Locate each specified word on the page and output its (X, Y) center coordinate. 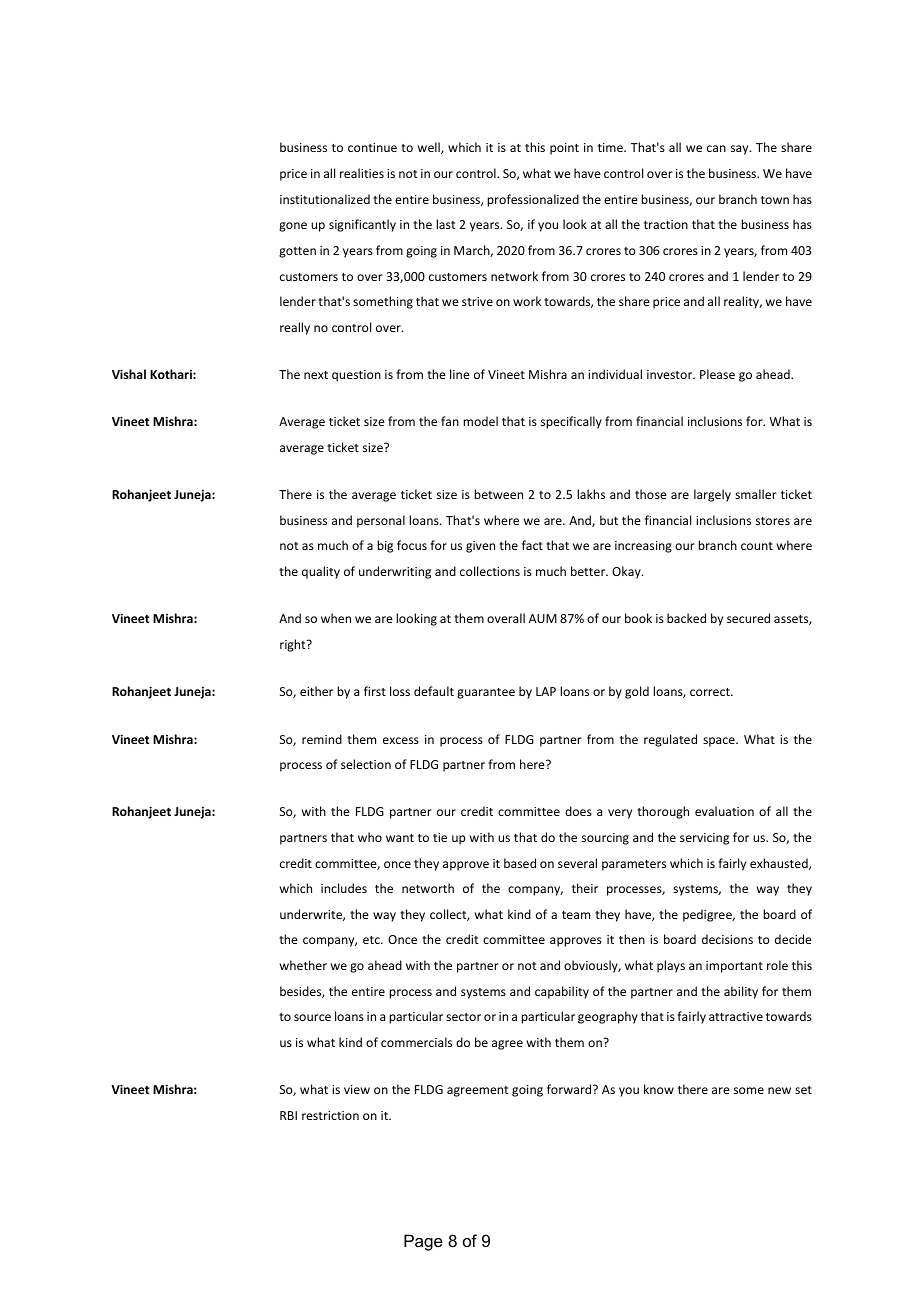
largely (712, 495)
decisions (727, 939)
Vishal (129, 374)
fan (450, 421)
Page (423, 1242)
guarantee (486, 693)
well (430, 148)
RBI (288, 1115)
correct (711, 692)
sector (463, 1017)
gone (293, 227)
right (294, 645)
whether (303, 965)
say (741, 150)
